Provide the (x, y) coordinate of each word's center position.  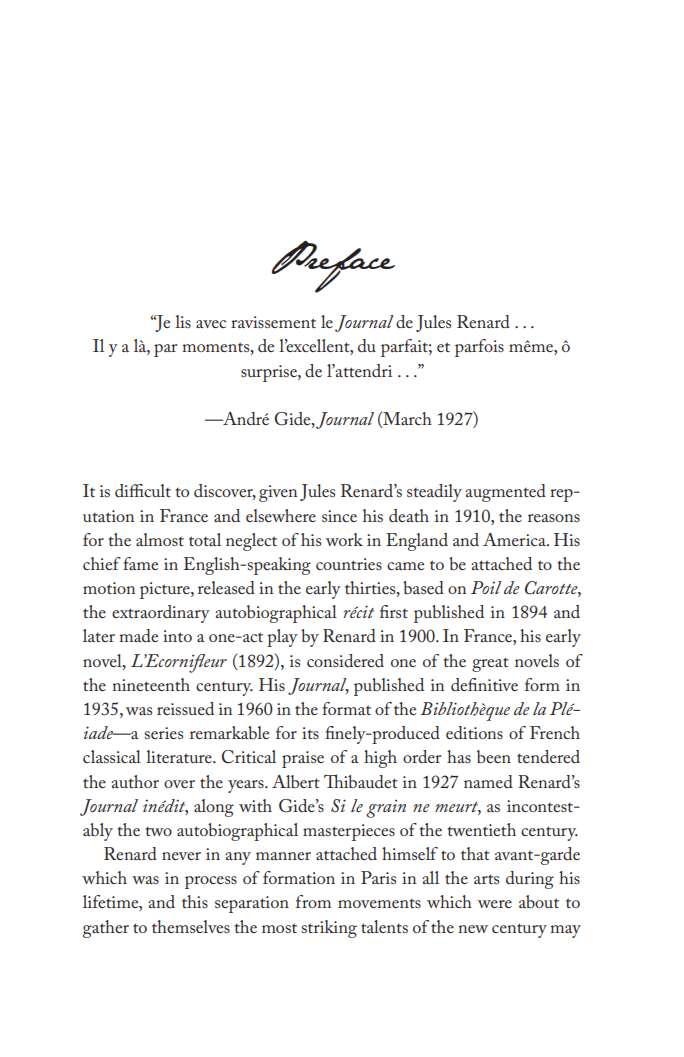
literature (180, 756)
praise (303, 759)
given (278, 493)
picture (166, 590)
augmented (505, 493)
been (494, 756)
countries (349, 564)
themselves (191, 926)
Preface (333, 267)
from (313, 901)
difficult (143, 490)
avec (211, 324)
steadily (434, 493)
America (515, 539)
